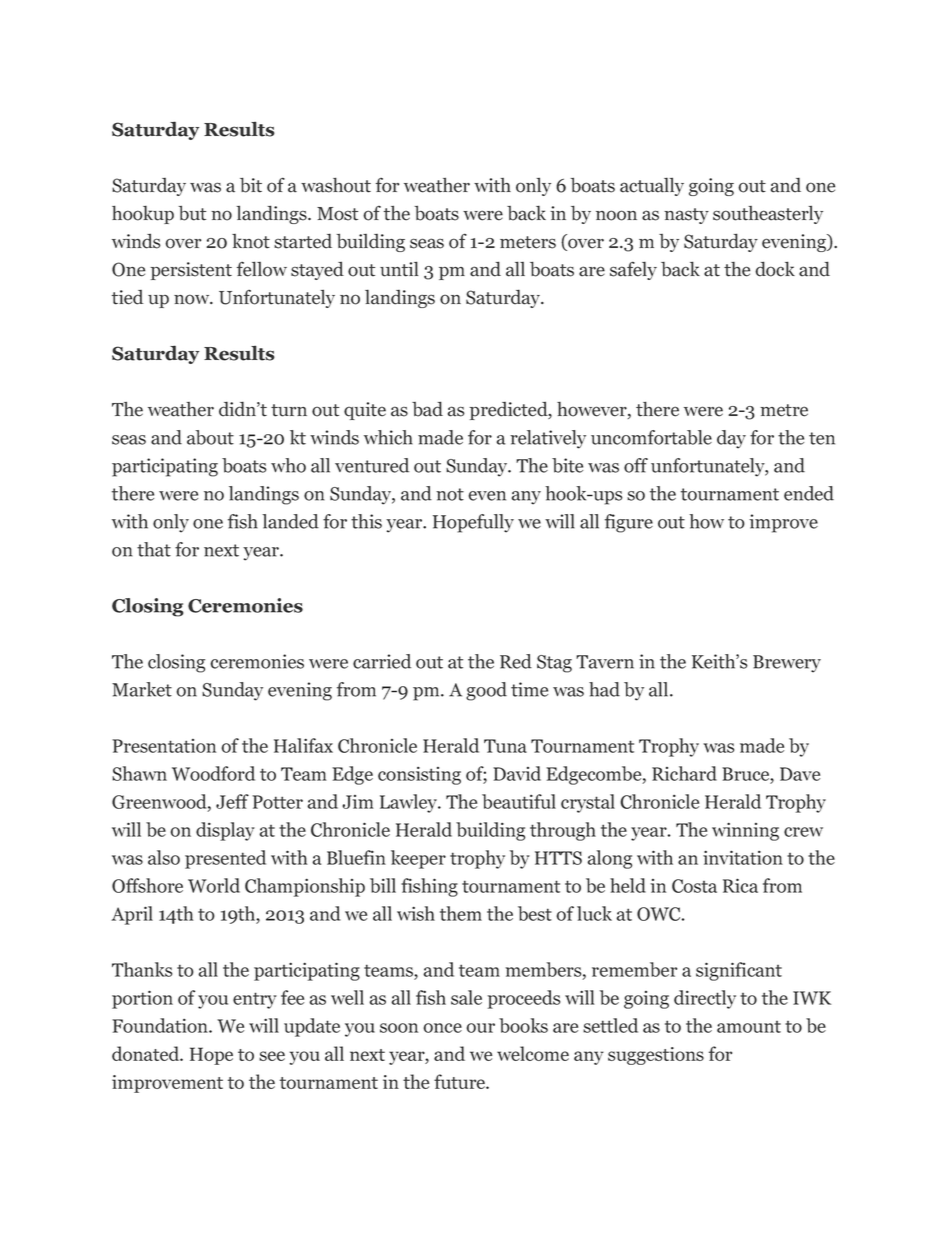 The image size is (952, 1233). I want to click on bad, so click(427, 409).
